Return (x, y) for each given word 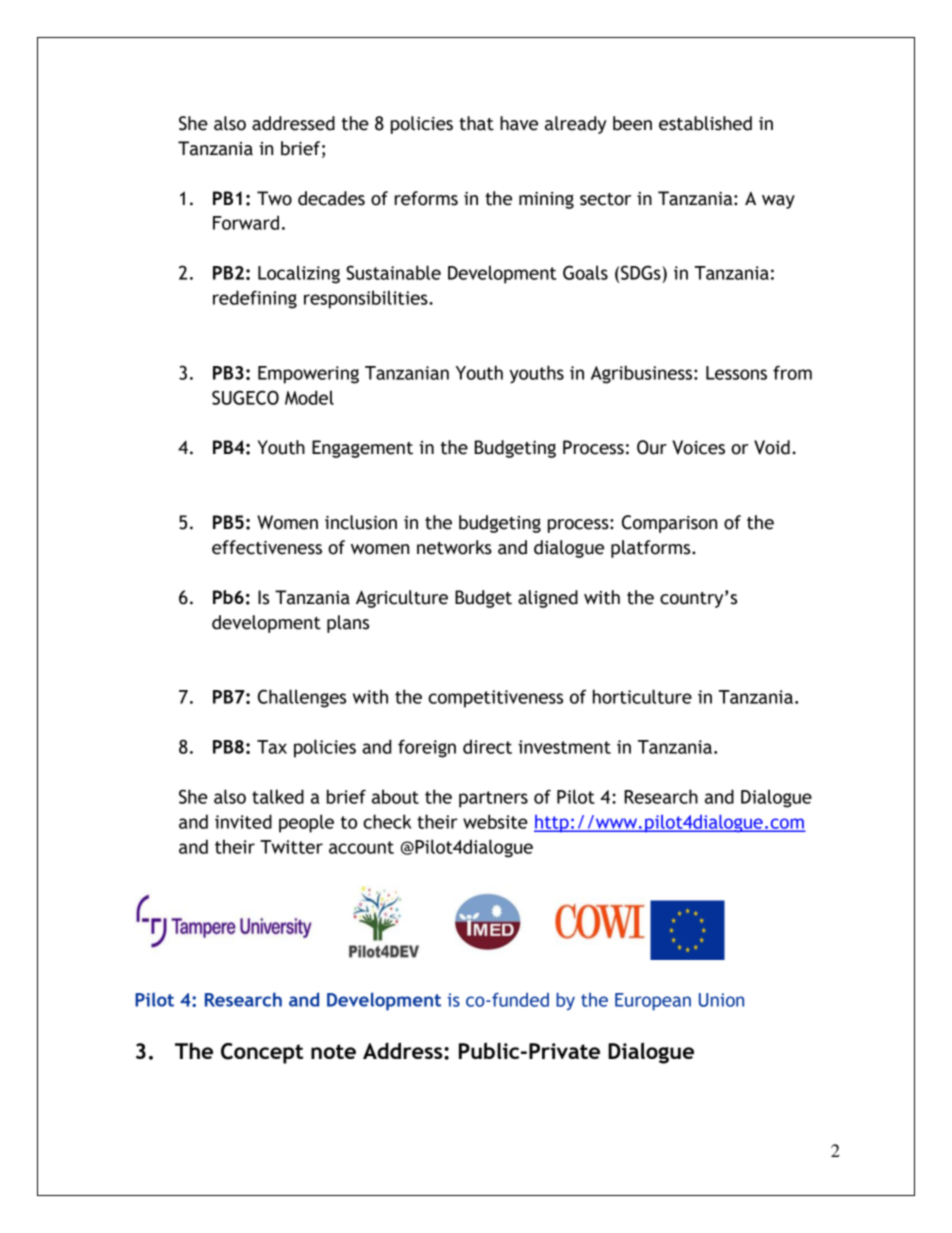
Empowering (308, 375)
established (705, 123)
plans (348, 624)
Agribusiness (643, 374)
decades (331, 198)
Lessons (736, 373)
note (333, 1051)
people (306, 823)
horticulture (642, 696)
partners (493, 799)
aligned (548, 599)
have (519, 123)
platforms (652, 549)
